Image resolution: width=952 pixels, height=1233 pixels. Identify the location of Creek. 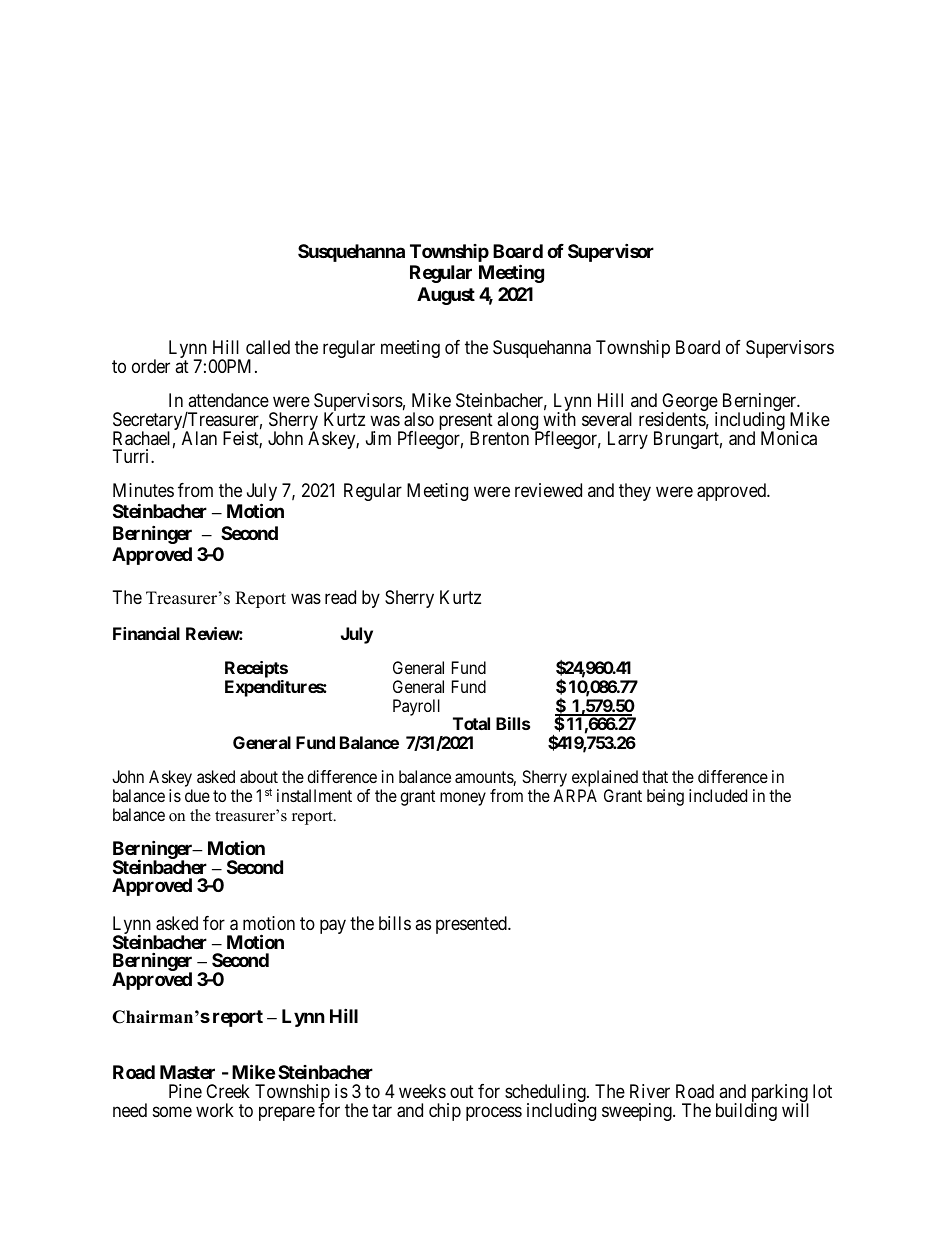
(228, 1091).
